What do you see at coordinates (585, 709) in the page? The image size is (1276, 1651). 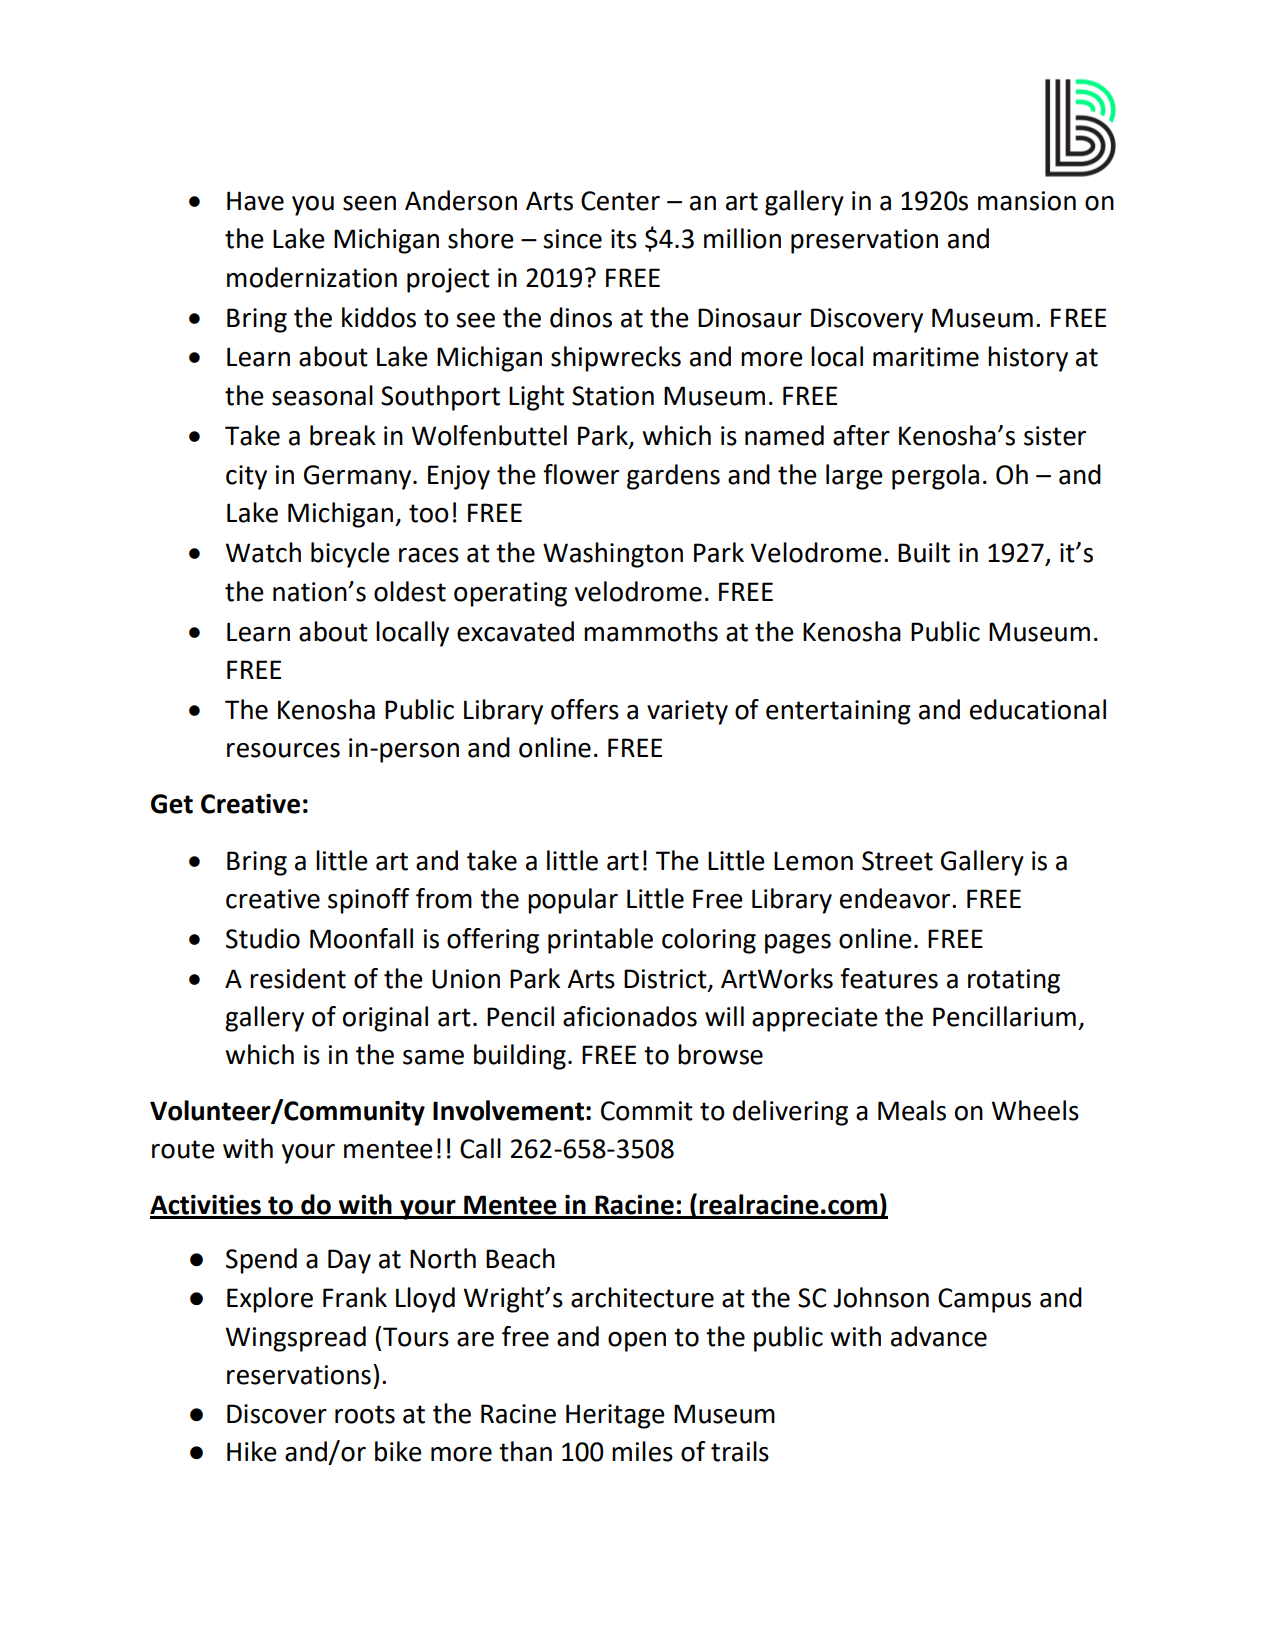 I see `offers` at bounding box center [585, 709].
